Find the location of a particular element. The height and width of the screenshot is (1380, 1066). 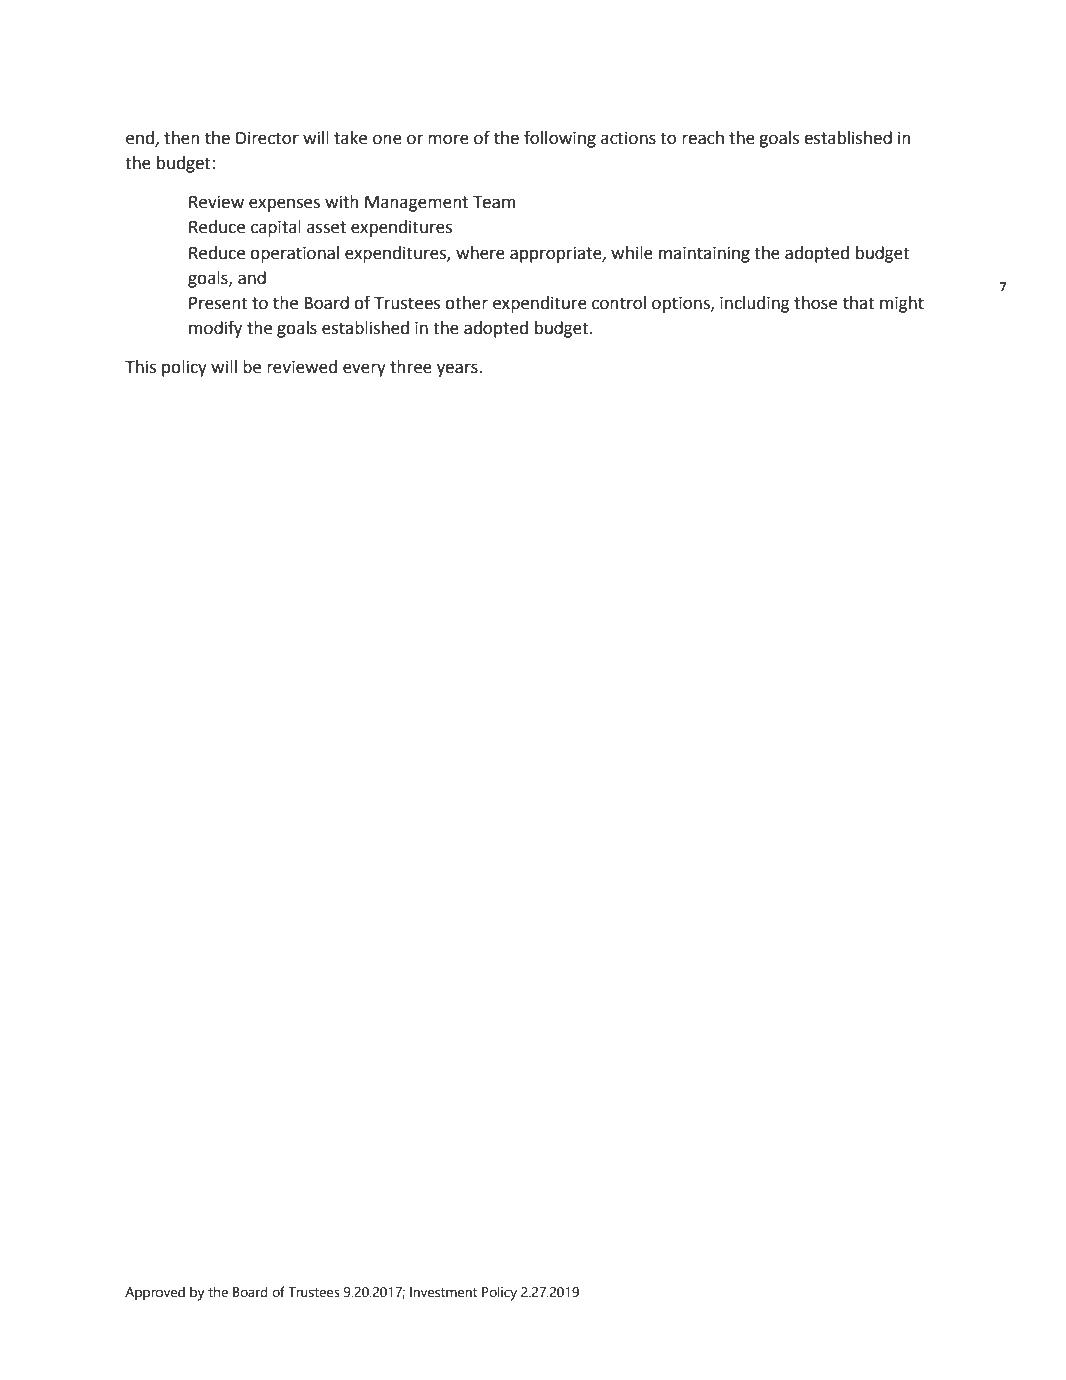

those is located at coordinates (815, 303).
